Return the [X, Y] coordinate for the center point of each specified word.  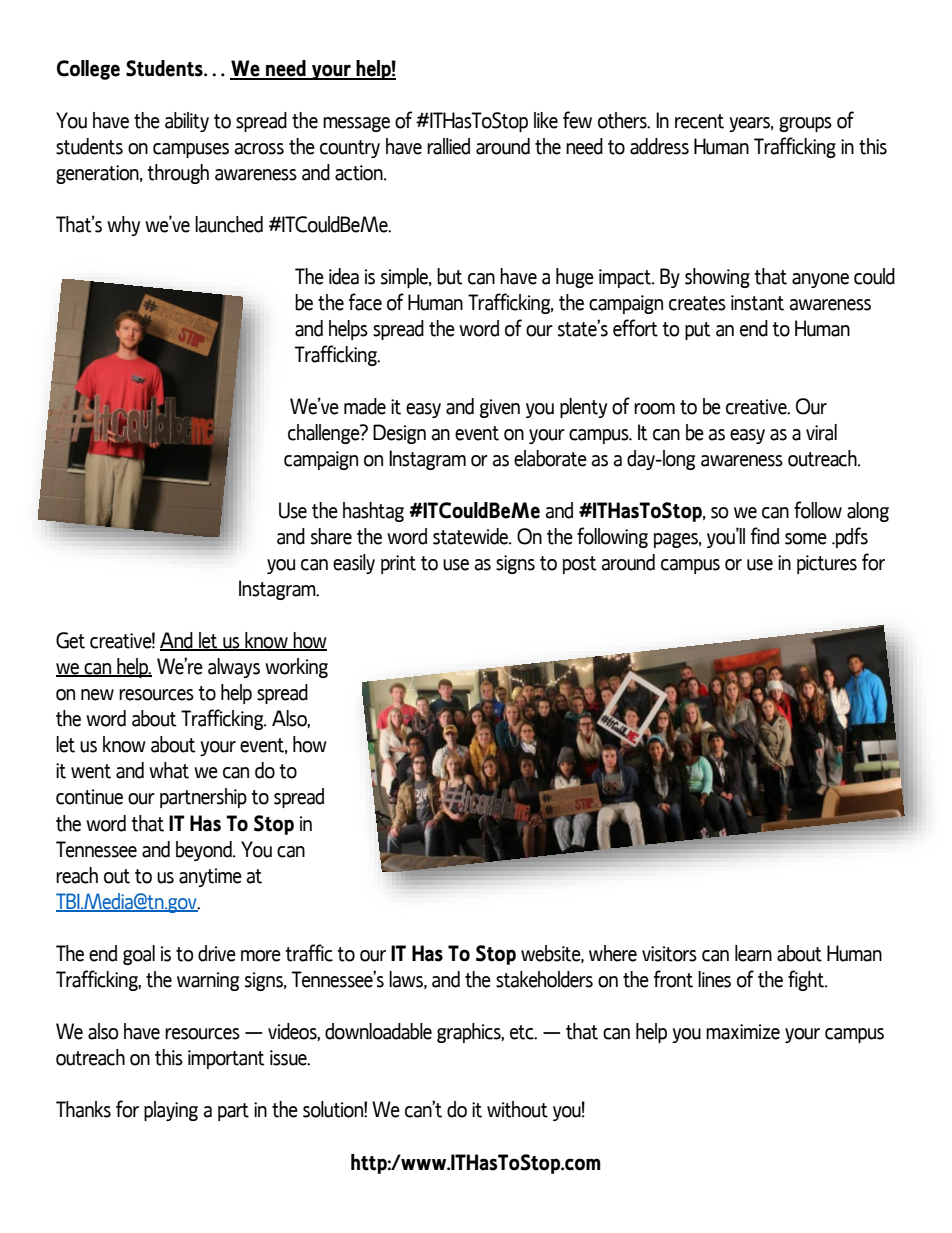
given [500, 408]
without [517, 1109]
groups [805, 124]
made [365, 406]
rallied [448, 146]
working [296, 668]
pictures [827, 564]
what [169, 770]
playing [171, 1111]
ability [187, 122]
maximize [743, 1032]
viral [821, 432]
